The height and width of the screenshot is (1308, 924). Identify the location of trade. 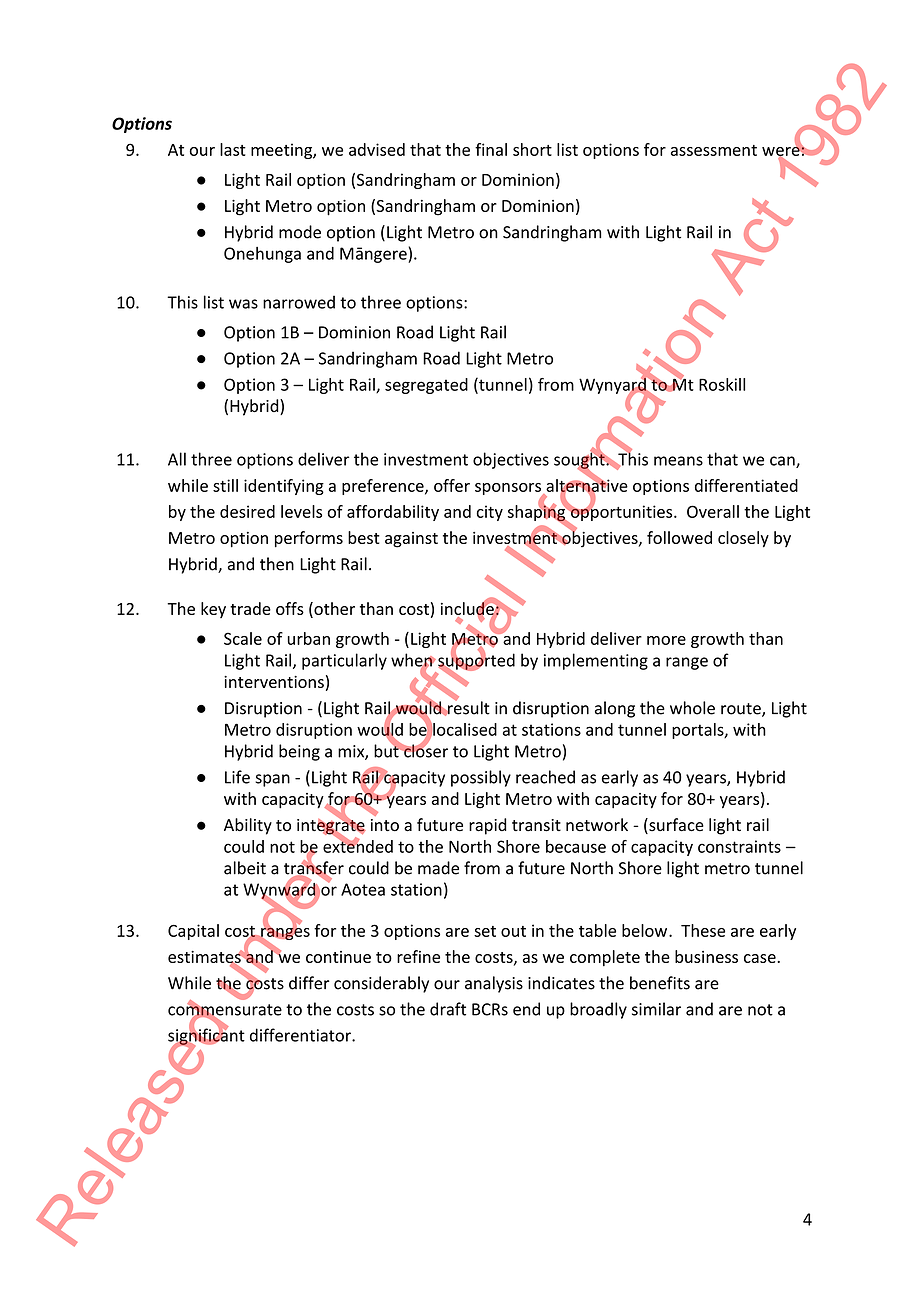
(250, 608).
